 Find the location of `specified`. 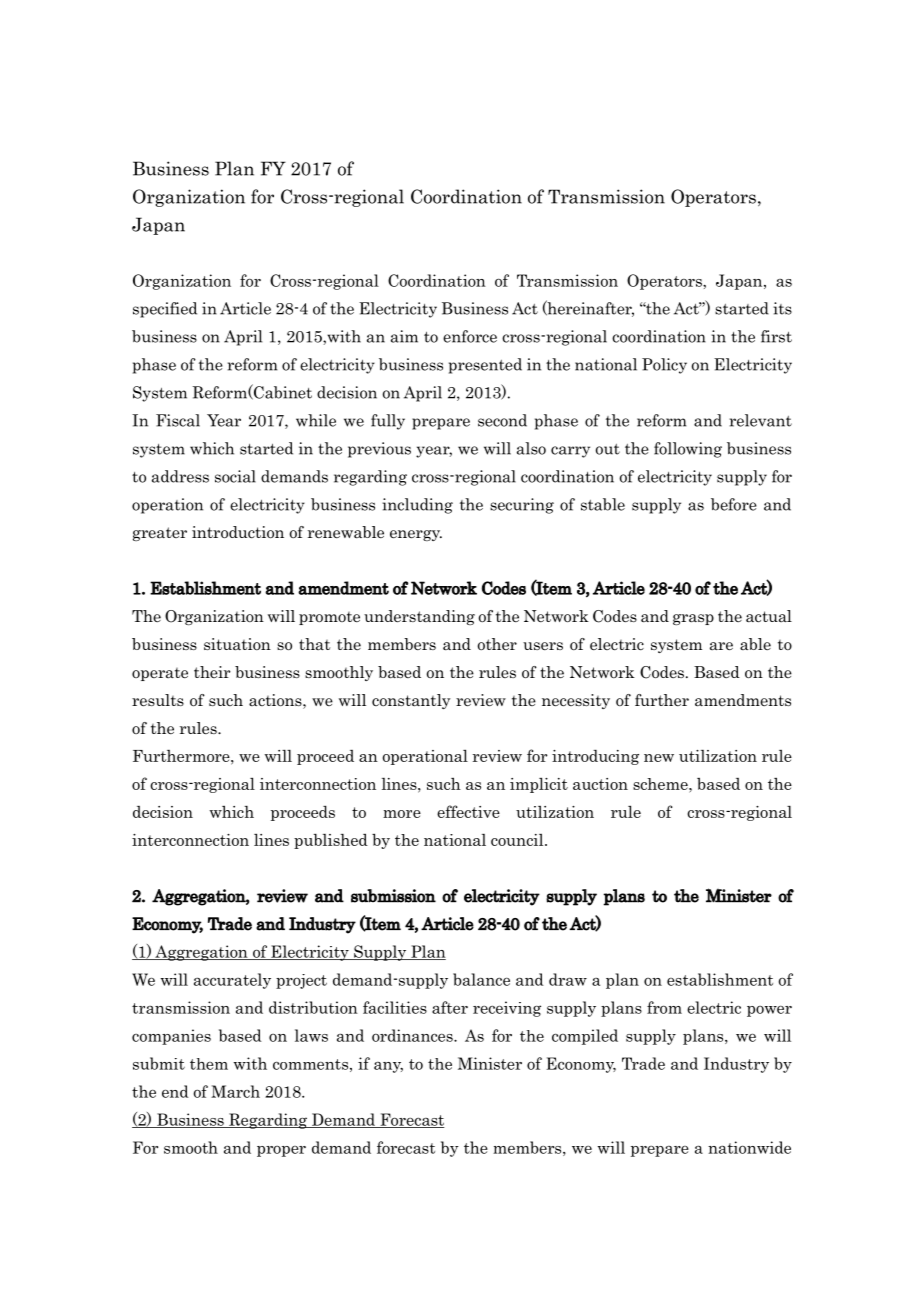

specified is located at coordinates (165, 310).
